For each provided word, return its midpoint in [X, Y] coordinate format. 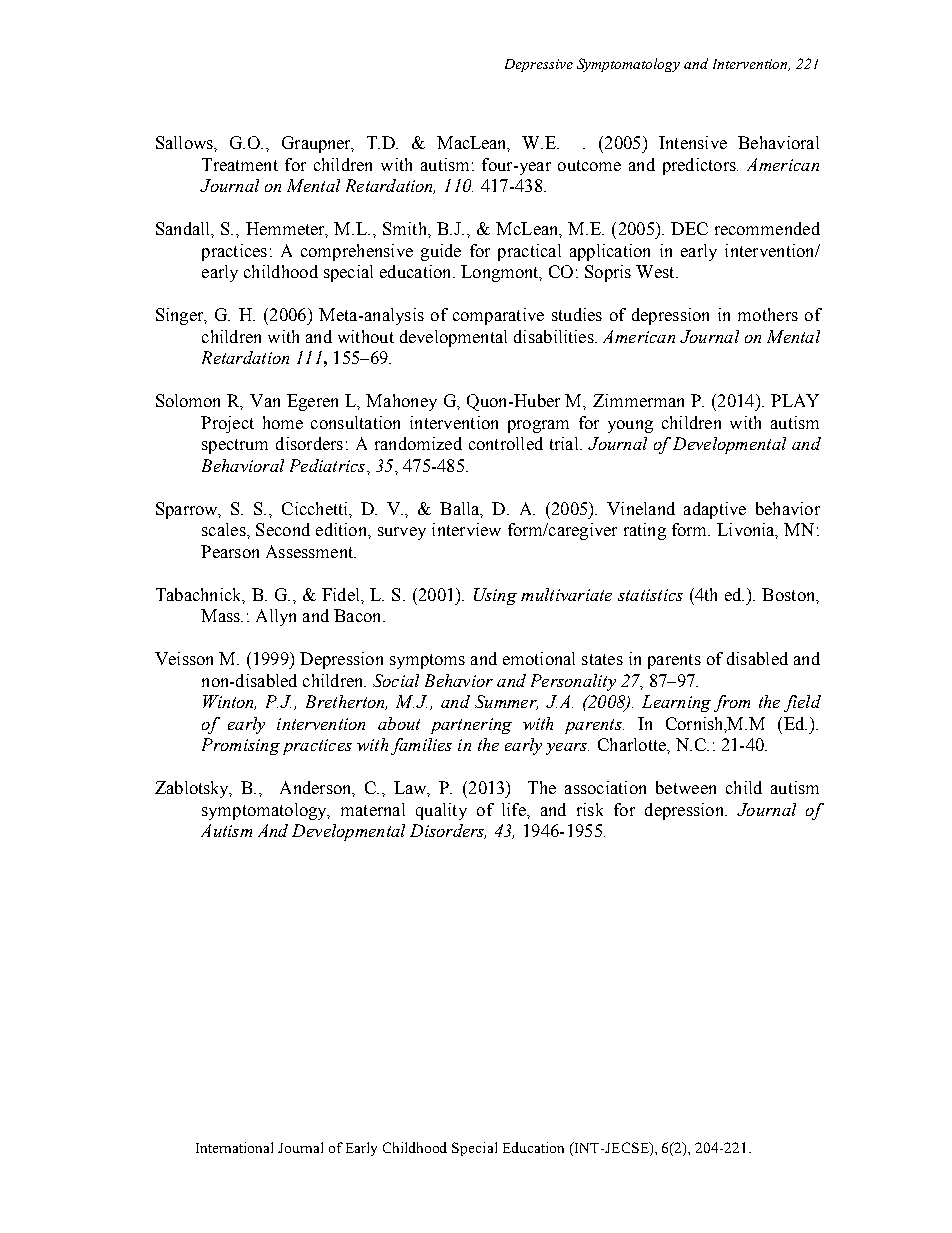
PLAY [795, 400]
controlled [506, 443]
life [515, 809]
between [686, 787]
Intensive [693, 142]
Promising [241, 746]
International [234, 1147]
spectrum [235, 446]
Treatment [240, 164]
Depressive [539, 65]
